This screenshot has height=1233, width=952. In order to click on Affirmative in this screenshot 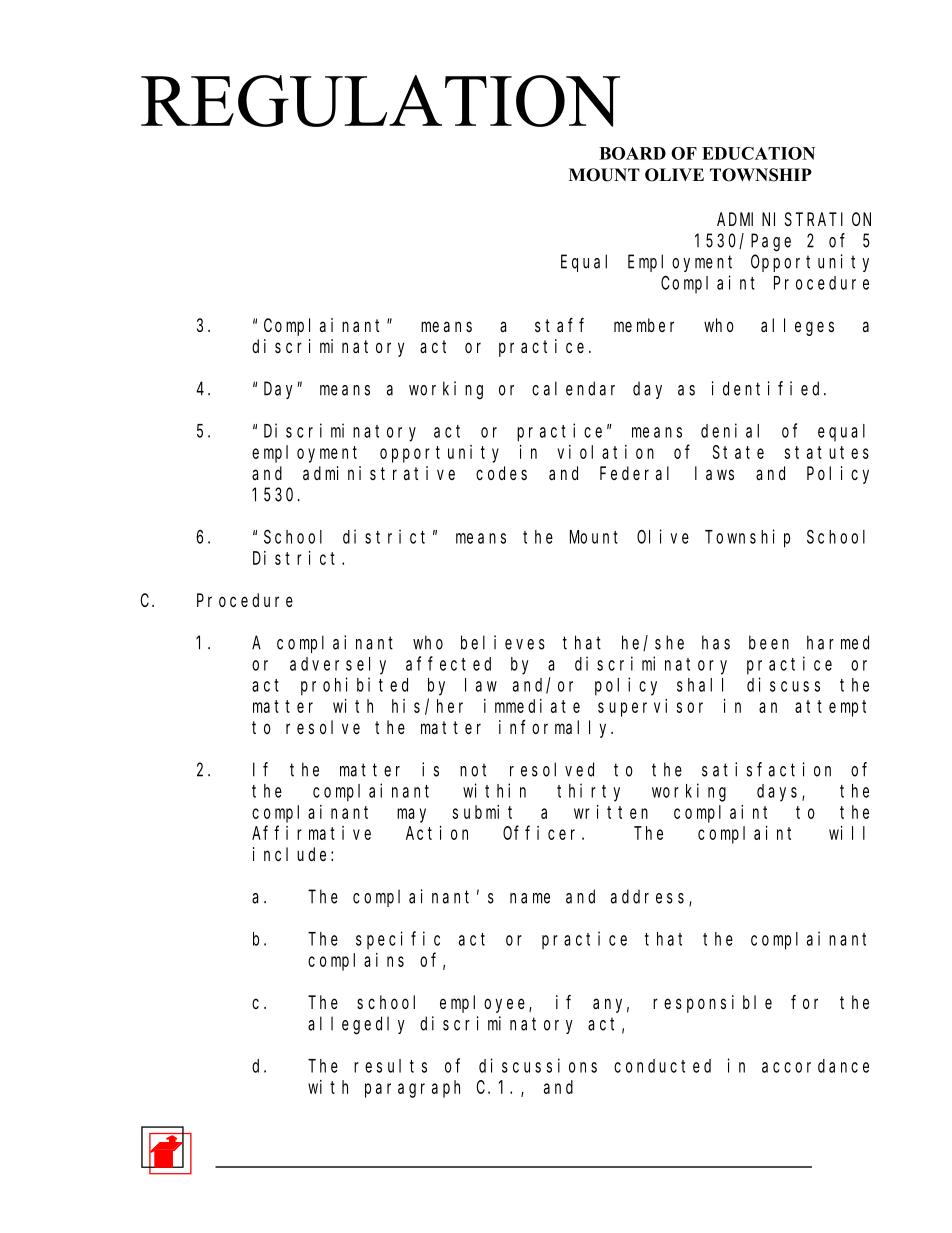, I will do `click(311, 832)`.
